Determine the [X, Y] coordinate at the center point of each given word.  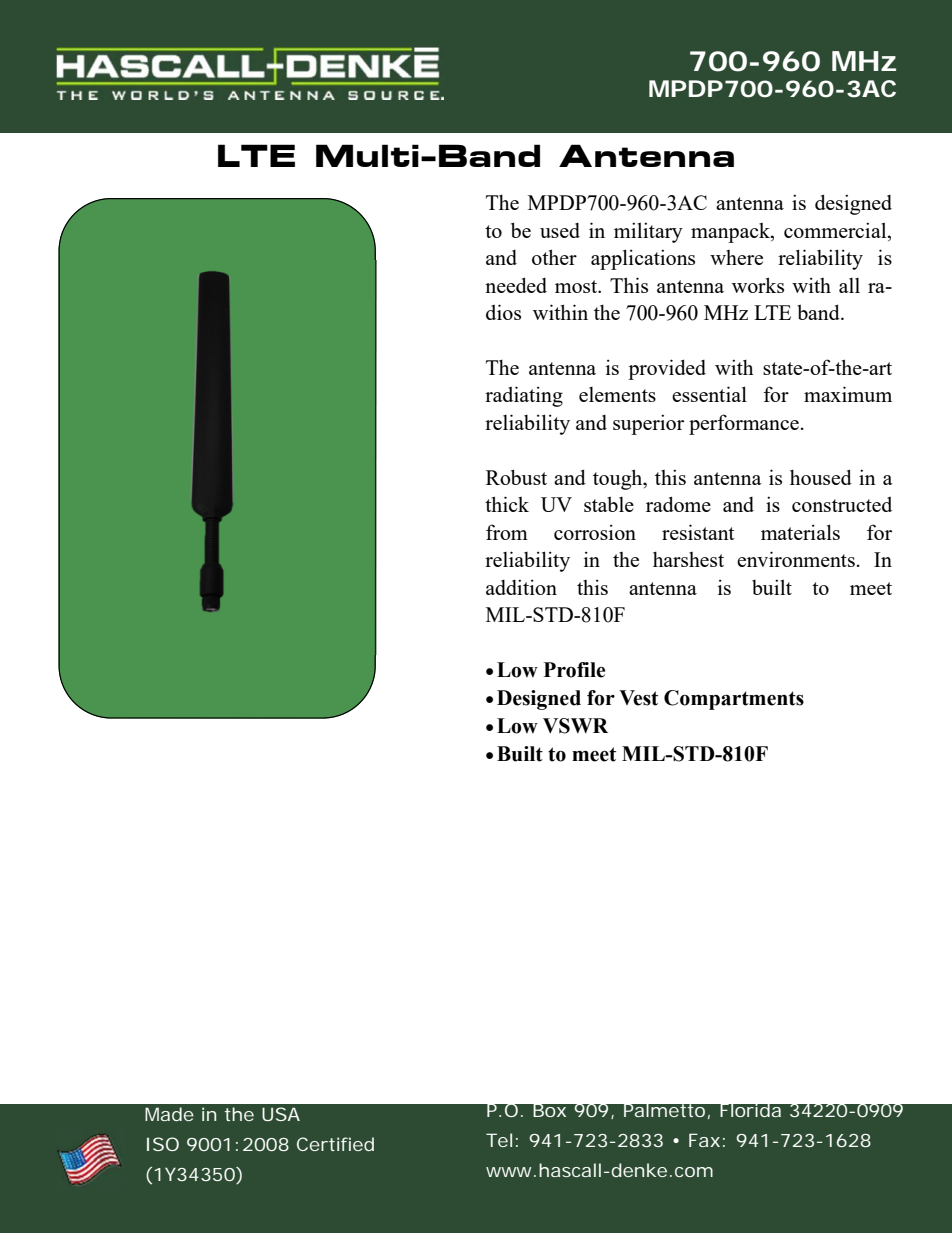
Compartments [734, 700]
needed [516, 285]
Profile [574, 670]
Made [169, 1114]
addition [521, 587]
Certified [335, 1144]
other [554, 257]
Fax [704, 1140]
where [736, 257]
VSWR [575, 726]
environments [796, 559]
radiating [524, 396]
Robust [516, 477]
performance [744, 424]
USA [281, 1114]
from [507, 532]
